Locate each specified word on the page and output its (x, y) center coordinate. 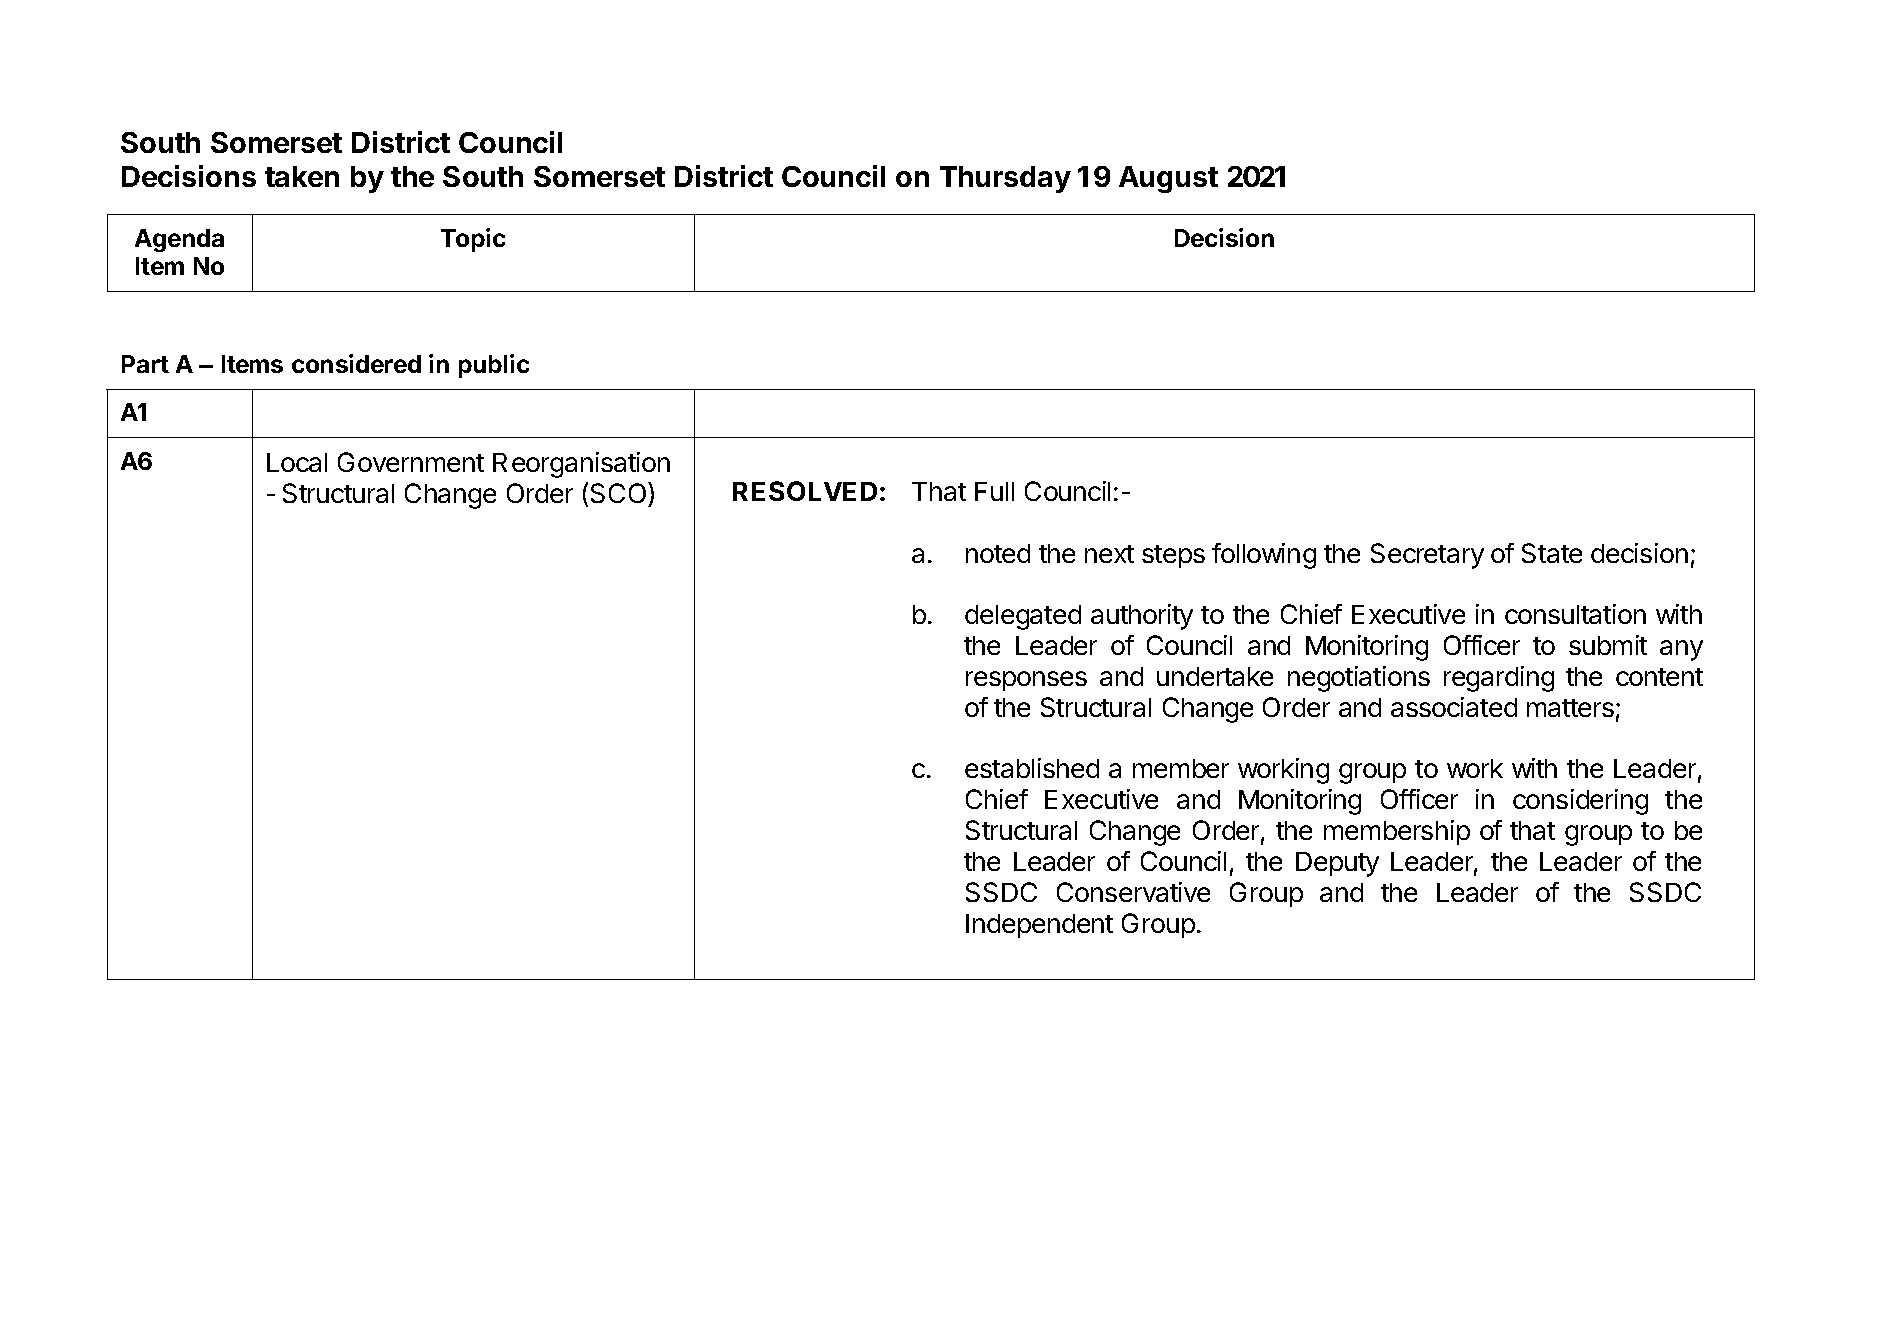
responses (1026, 681)
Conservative (1133, 892)
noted (998, 553)
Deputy (1337, 864)
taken (302, 176)
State (1552, 553)
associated (1454, 707)
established (1032, 768)
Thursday (1005, 179)
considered (356, 363)
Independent (1039, 926)
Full (994, 491)
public (494, 366)
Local (297, 462)
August (1168, 179)
